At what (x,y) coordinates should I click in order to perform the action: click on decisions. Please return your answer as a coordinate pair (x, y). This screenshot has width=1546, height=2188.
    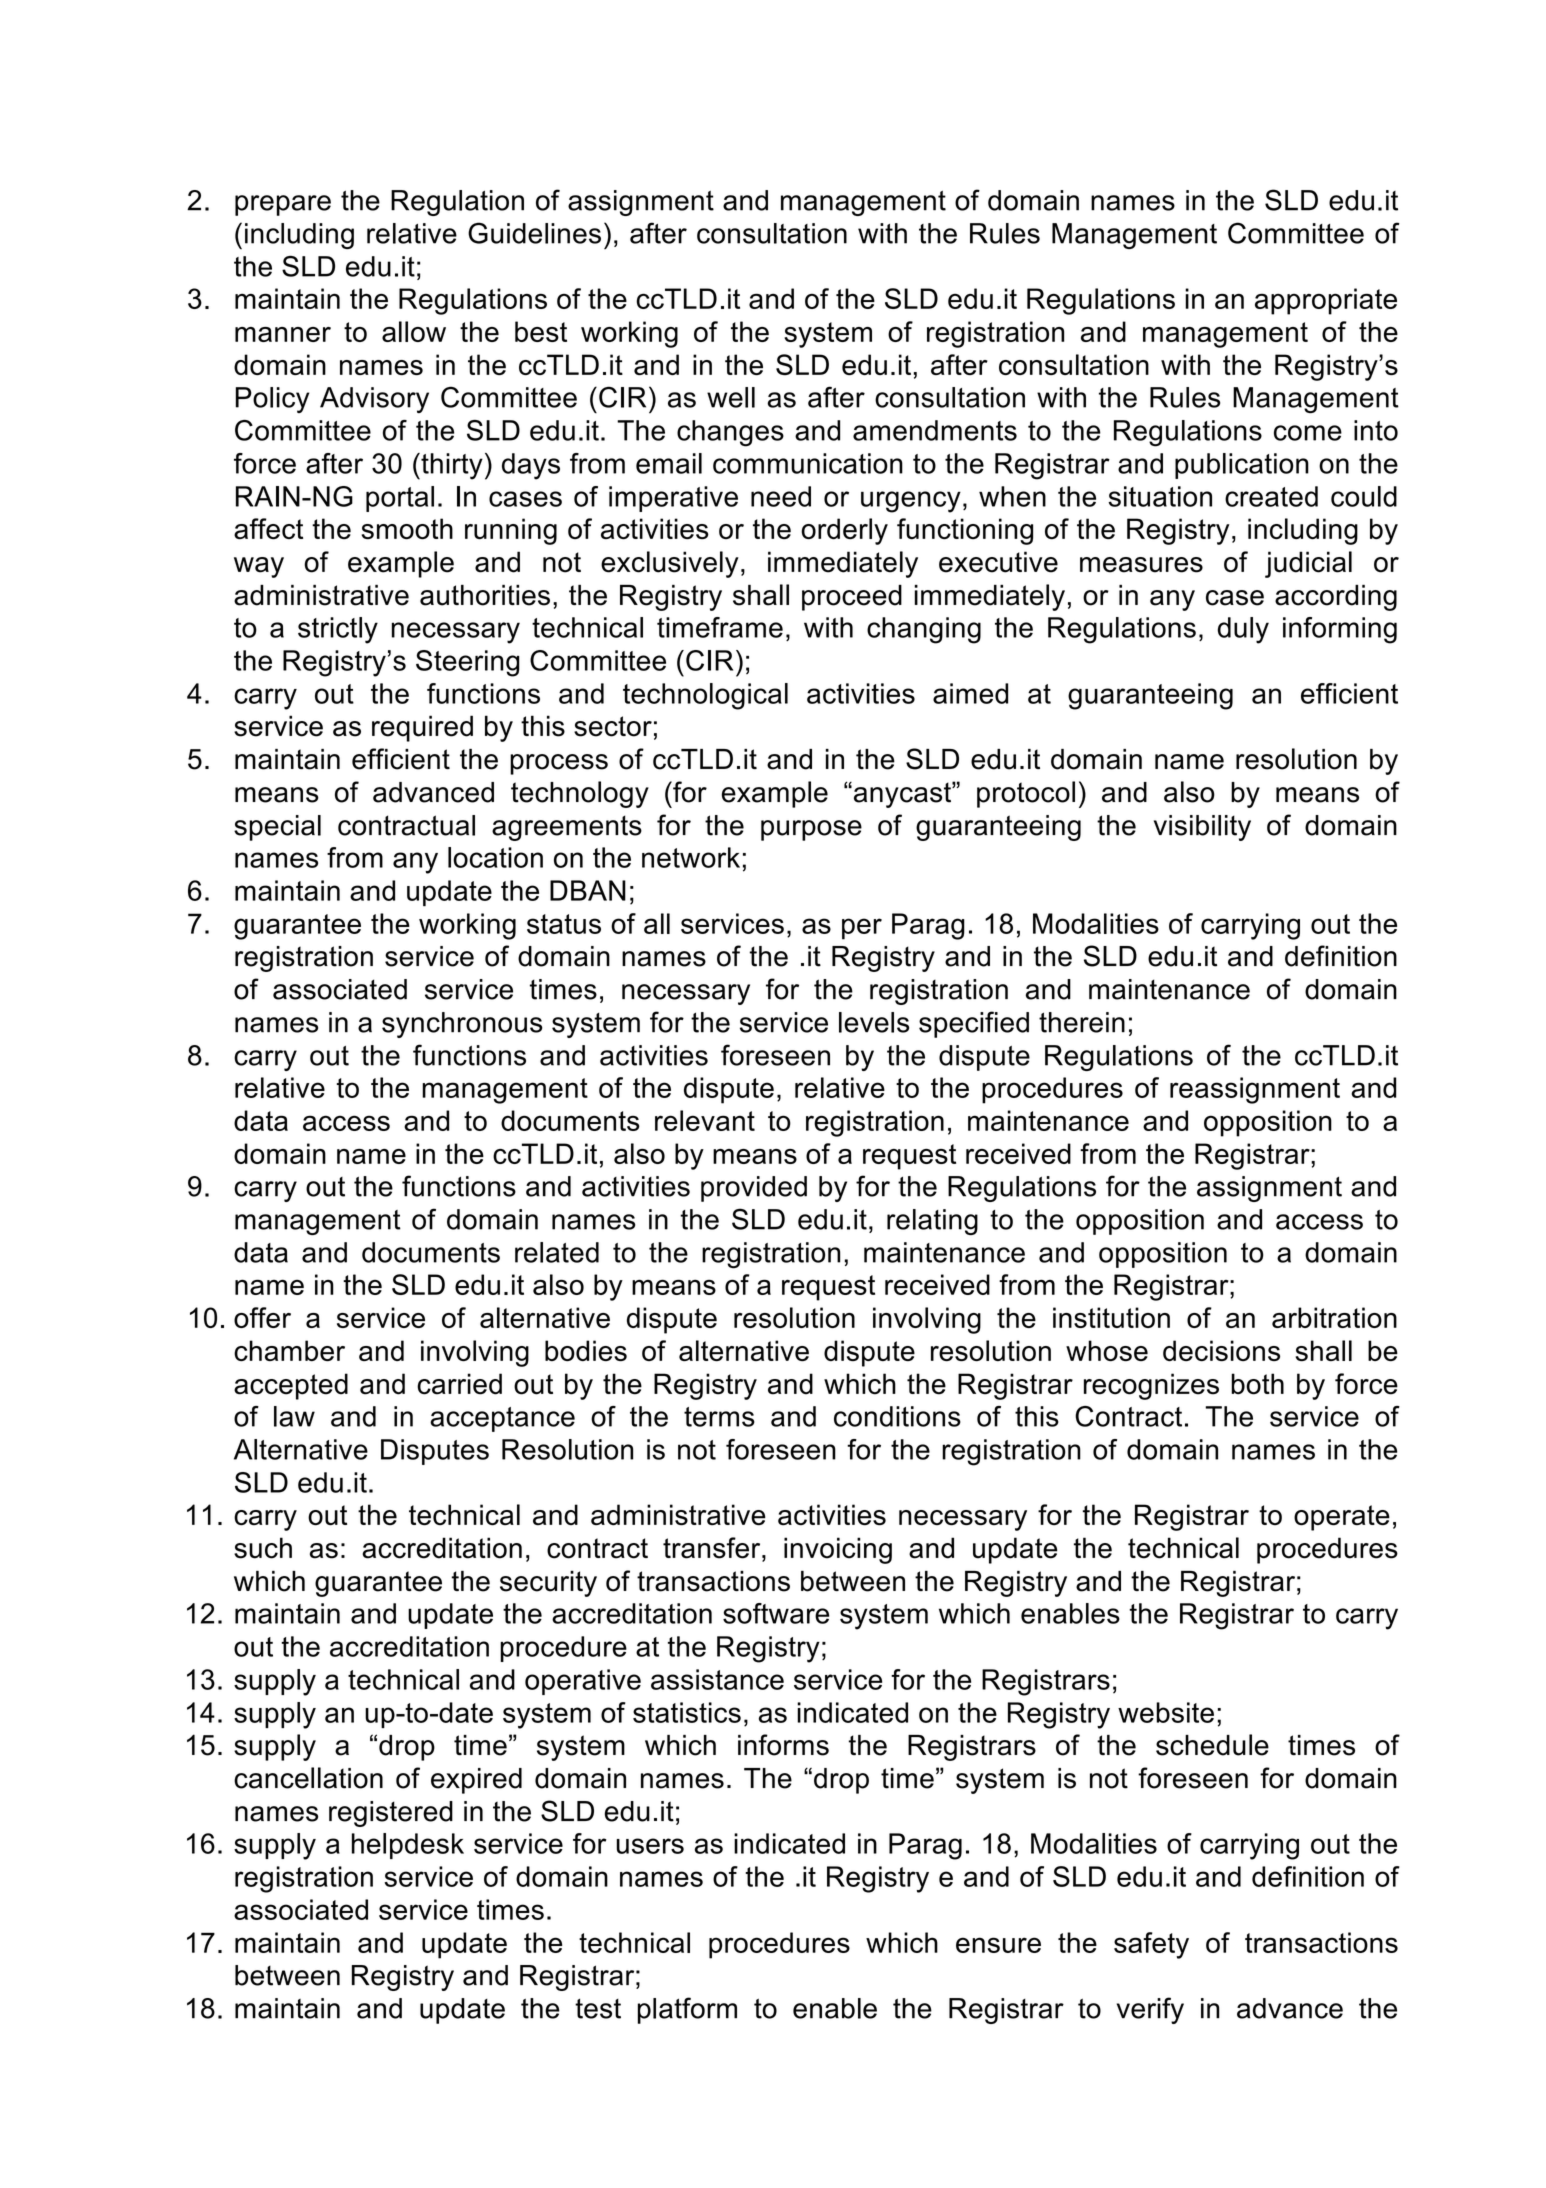
    Looking at the image, I should click on (1221, 1350).
